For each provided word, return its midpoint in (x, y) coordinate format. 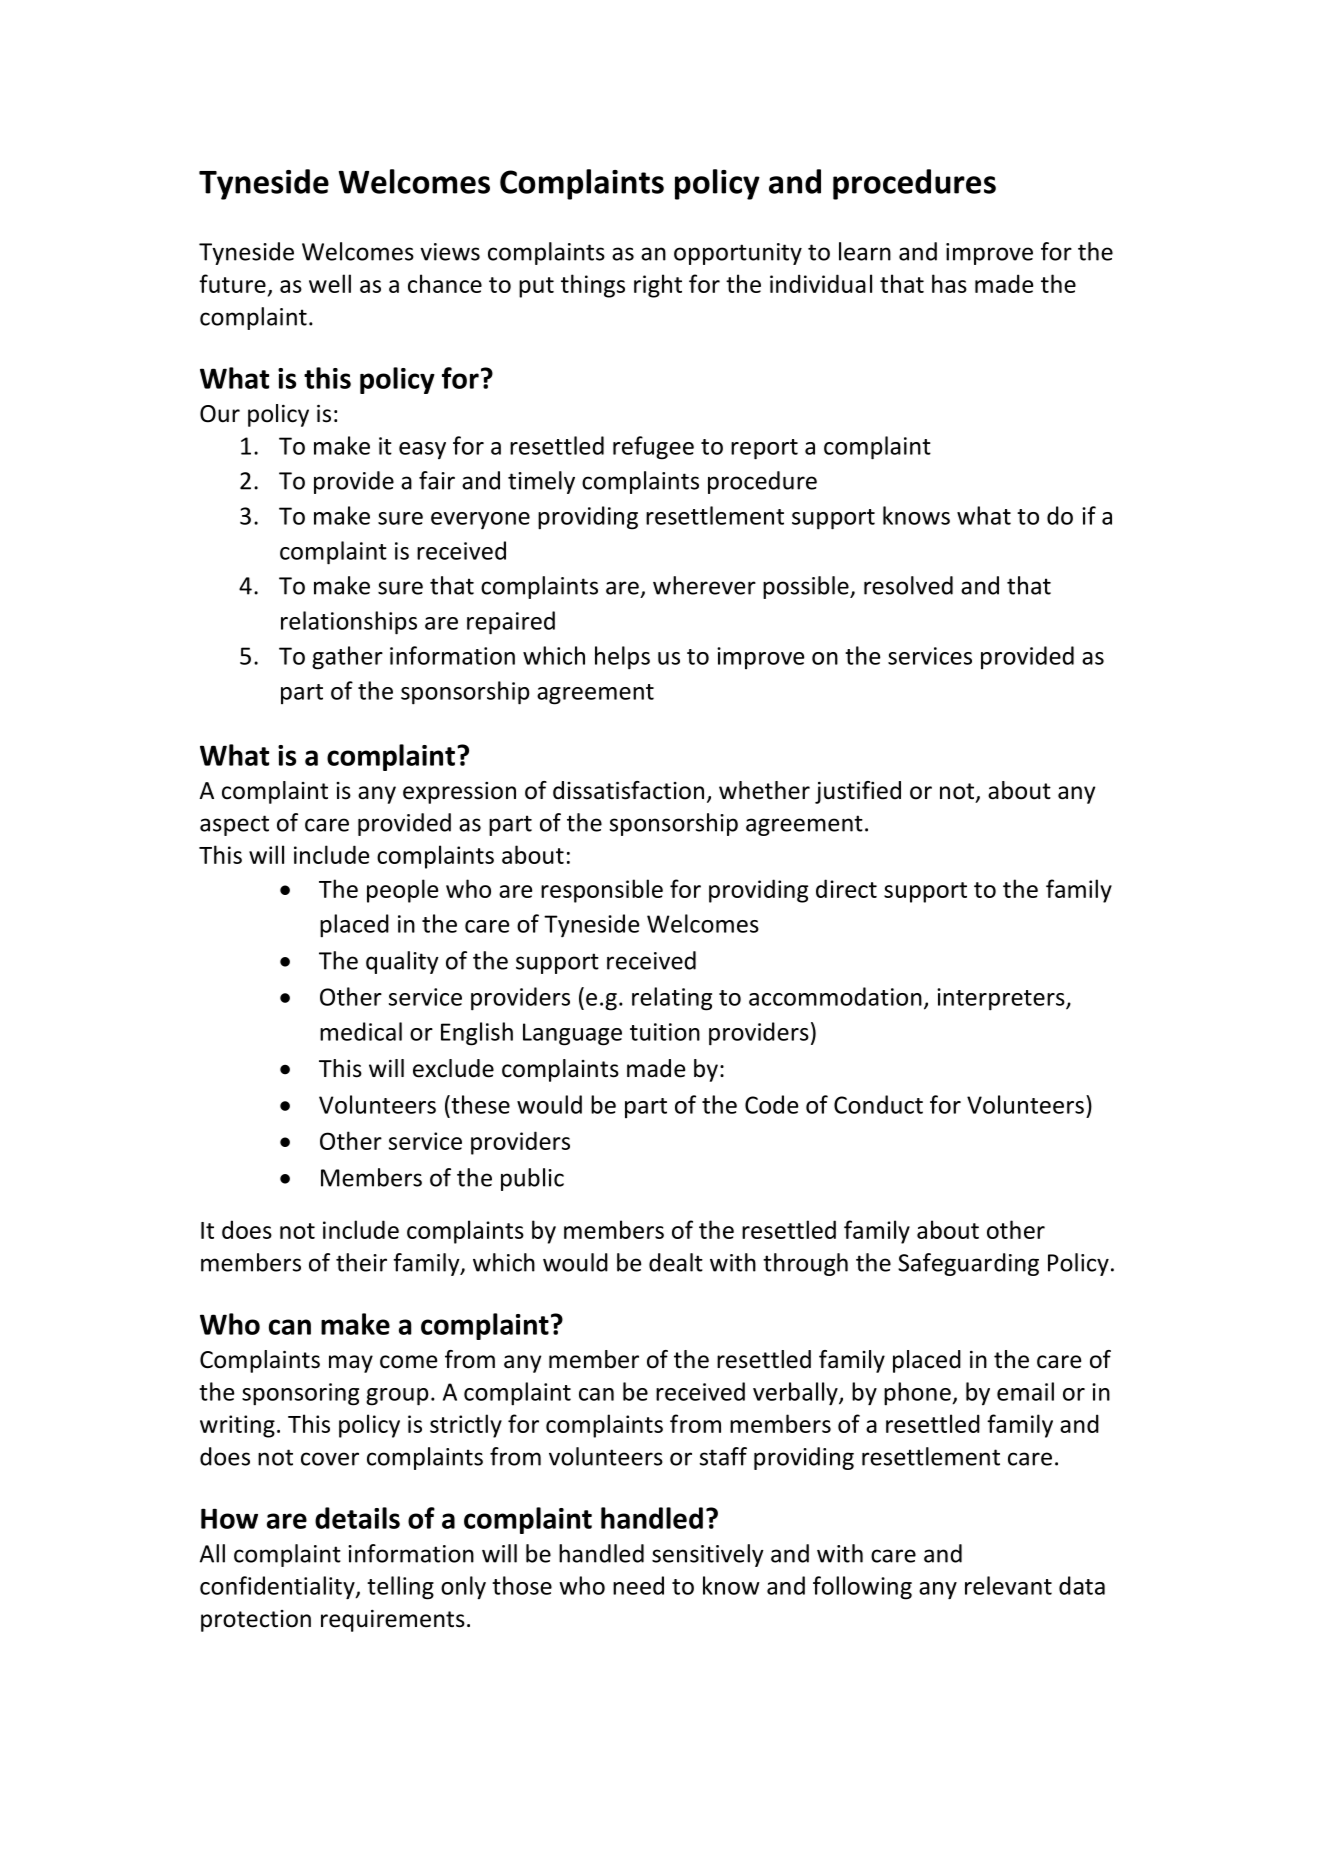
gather (347, 658)
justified (858, 792)
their (361, 1262)
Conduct (878, 1104)
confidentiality (278, 1588)
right (658, 286)
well (330, 283)
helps (622, 658)
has (949, 283)
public (532, 1179)
